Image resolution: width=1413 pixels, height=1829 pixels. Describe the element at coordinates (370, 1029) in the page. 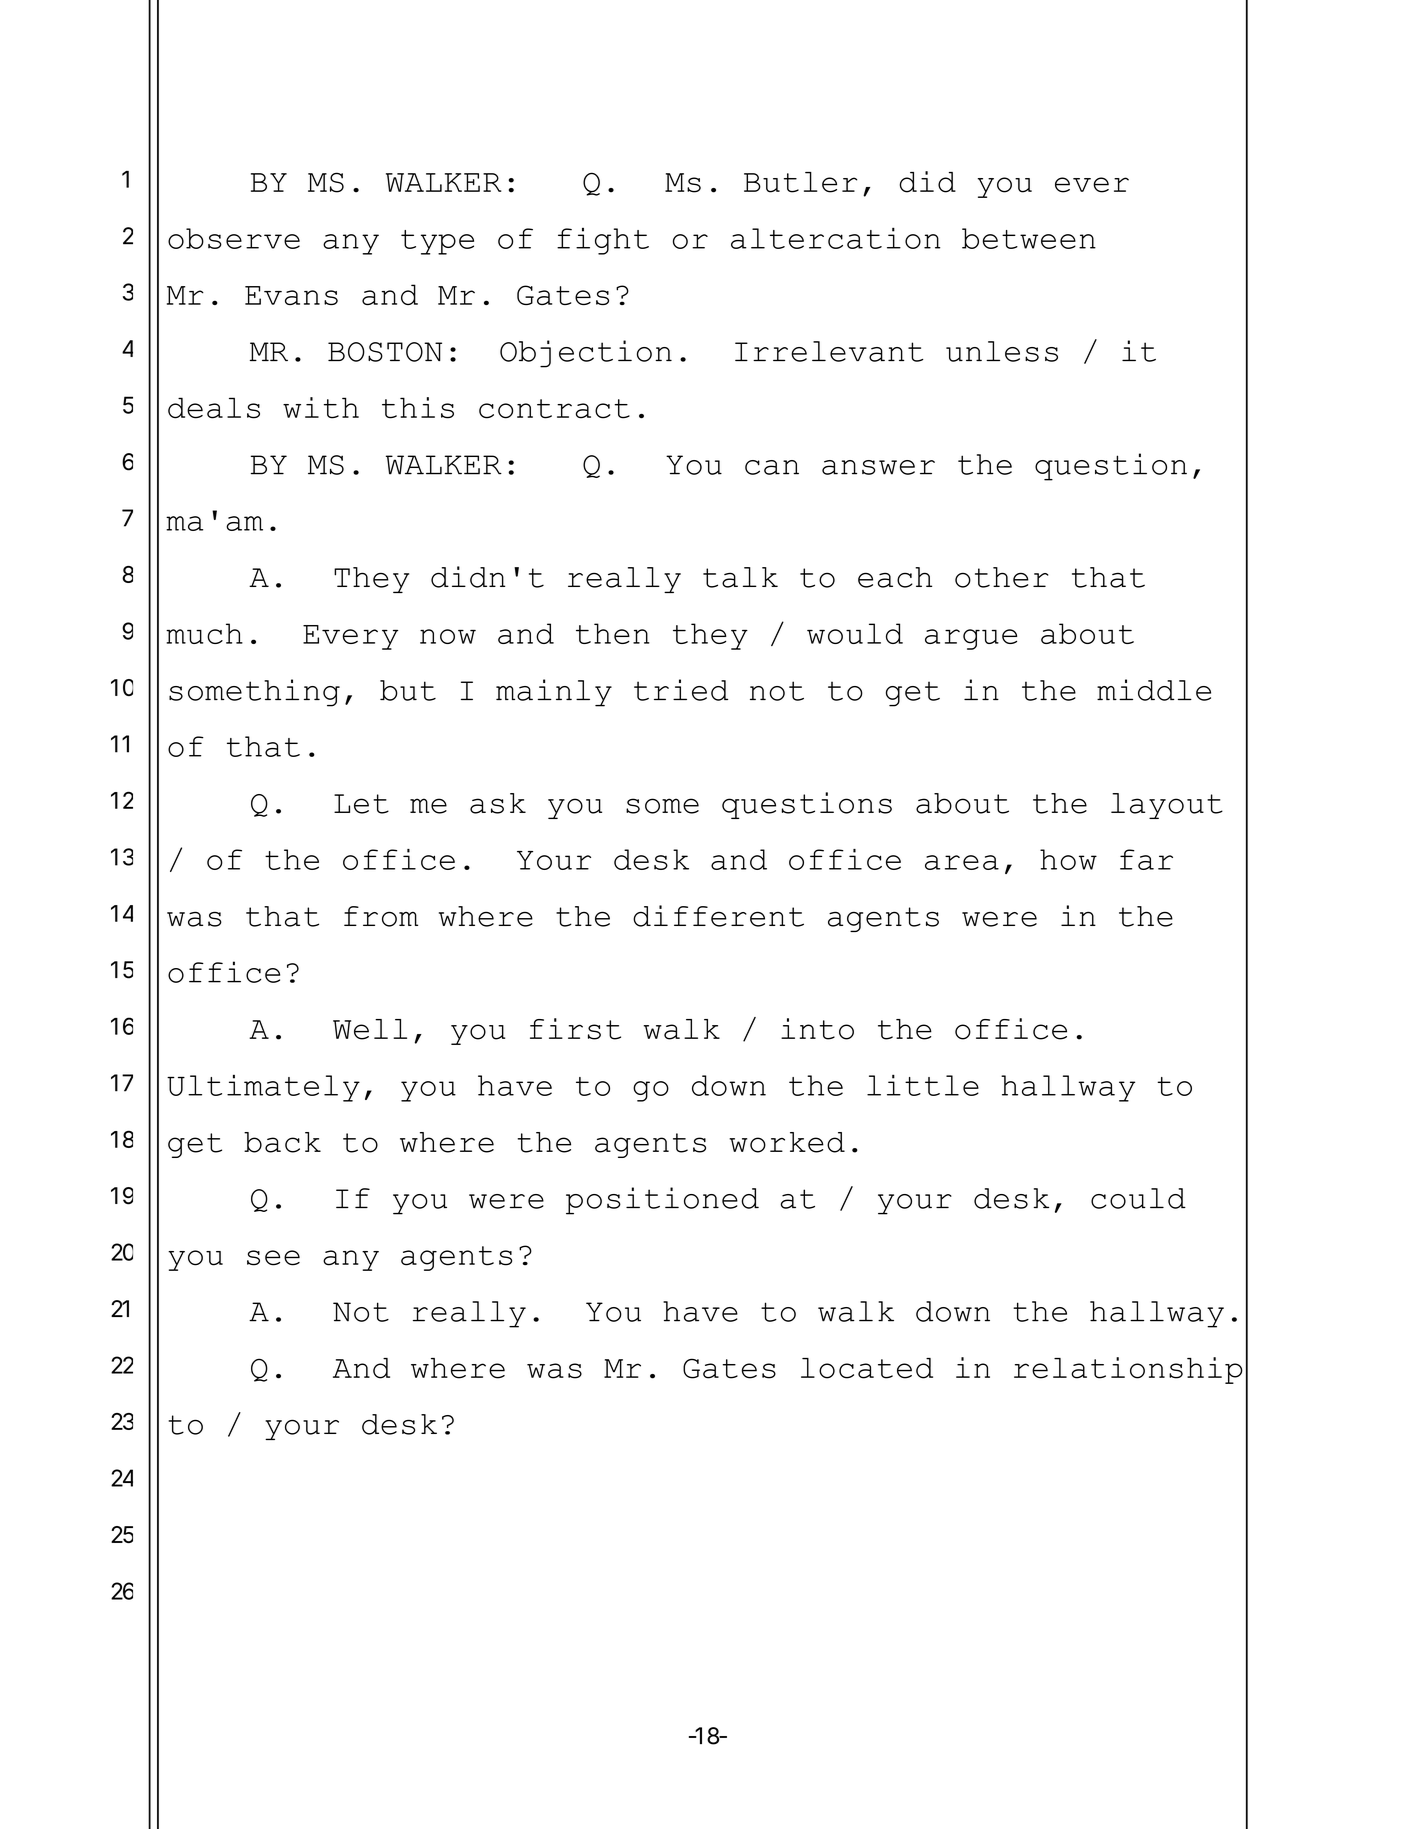

I see `Well` at that location.
